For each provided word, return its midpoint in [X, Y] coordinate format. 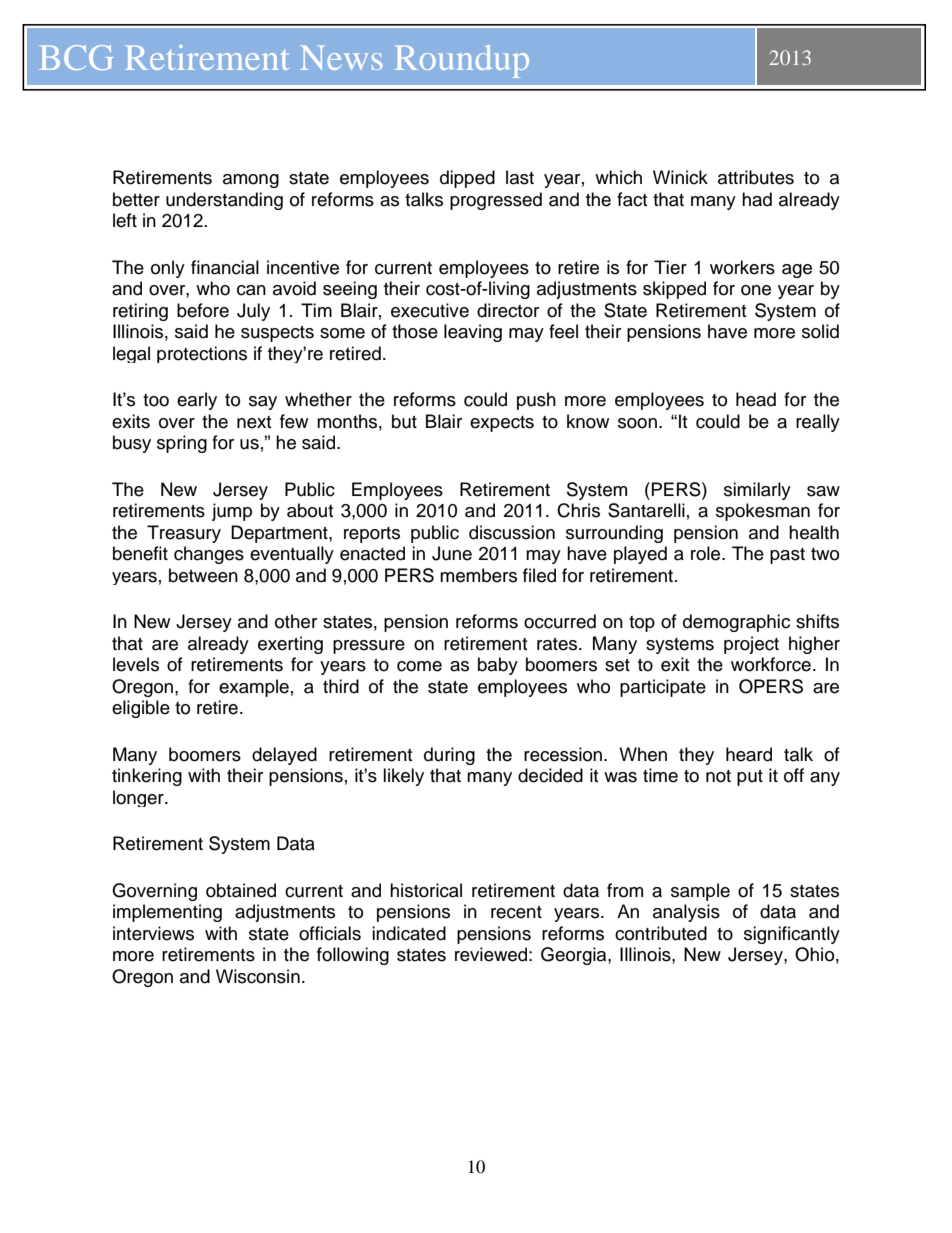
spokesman [763, 512]
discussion [512, 532]
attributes [756, 177]
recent [516, 912]
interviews [153, 933]
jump [232, 512]
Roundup [462, 61]
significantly [792, 935]
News [341, 57]
